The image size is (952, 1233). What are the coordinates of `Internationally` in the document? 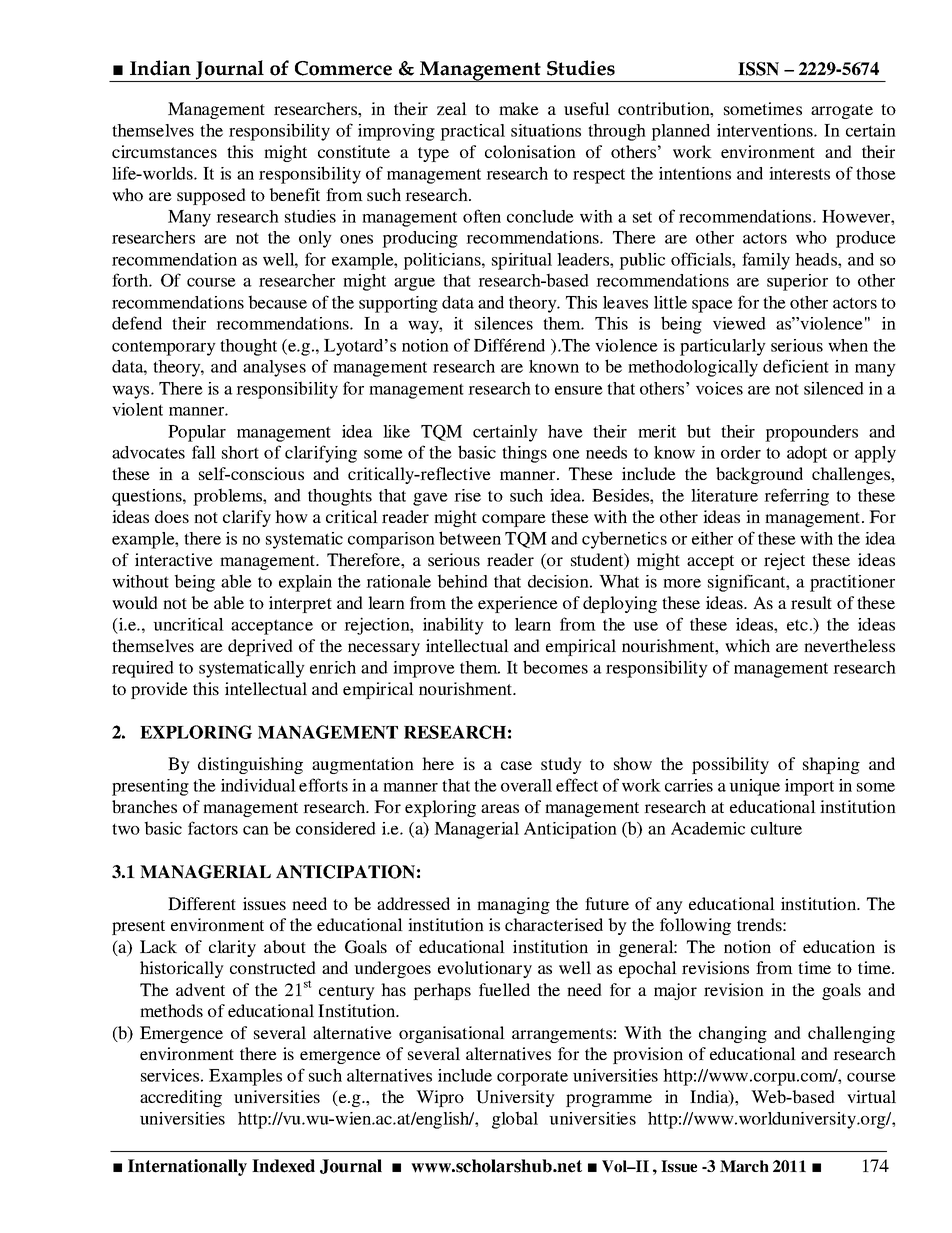 It's located at (187, 1167).
